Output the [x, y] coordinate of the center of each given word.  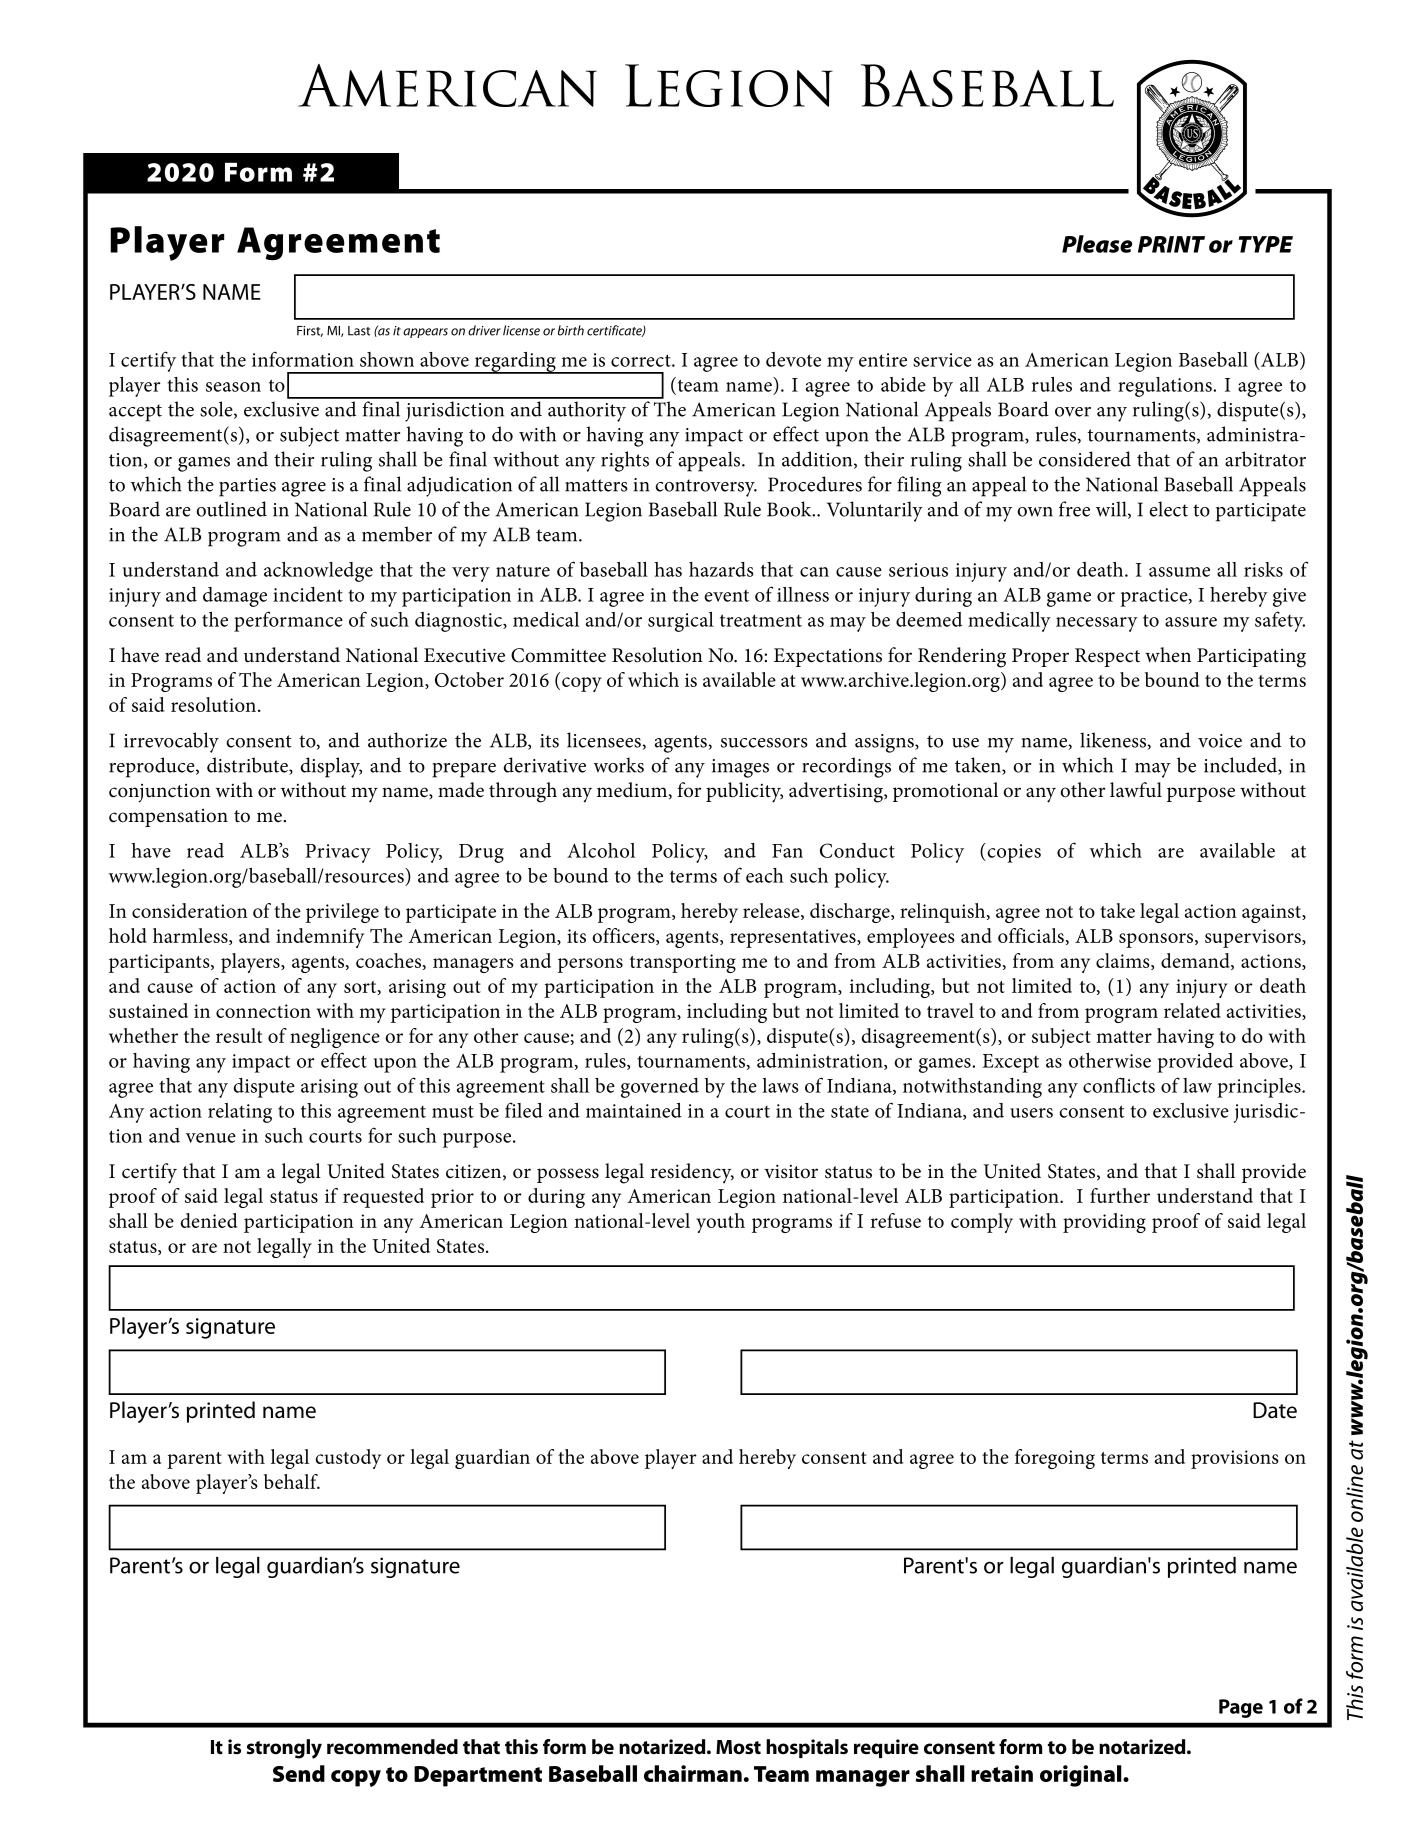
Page [1241, 1708]
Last [359, 331]
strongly [284, 1749]
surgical [681, 622]
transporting [683, 963]
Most [738, 1747]
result [239, 1035]
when [1168, 655]
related [1192, 1010]
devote [793, 359]
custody [348, 1459]
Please [1097, 244]
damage [235, 597]
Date [1275, 1410]
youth [720, 1223]
